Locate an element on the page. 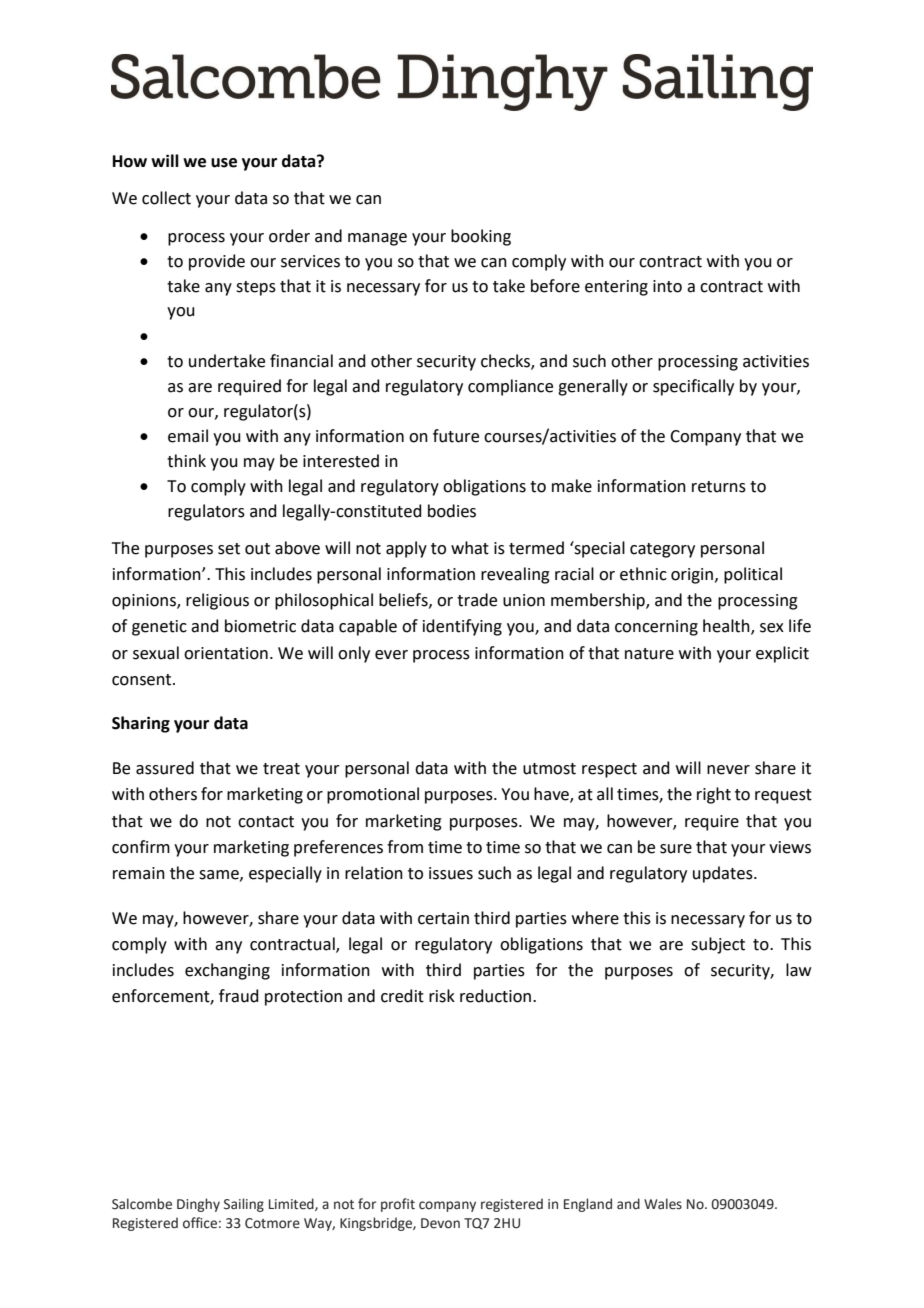  into is located at coordinates (667, 286).
